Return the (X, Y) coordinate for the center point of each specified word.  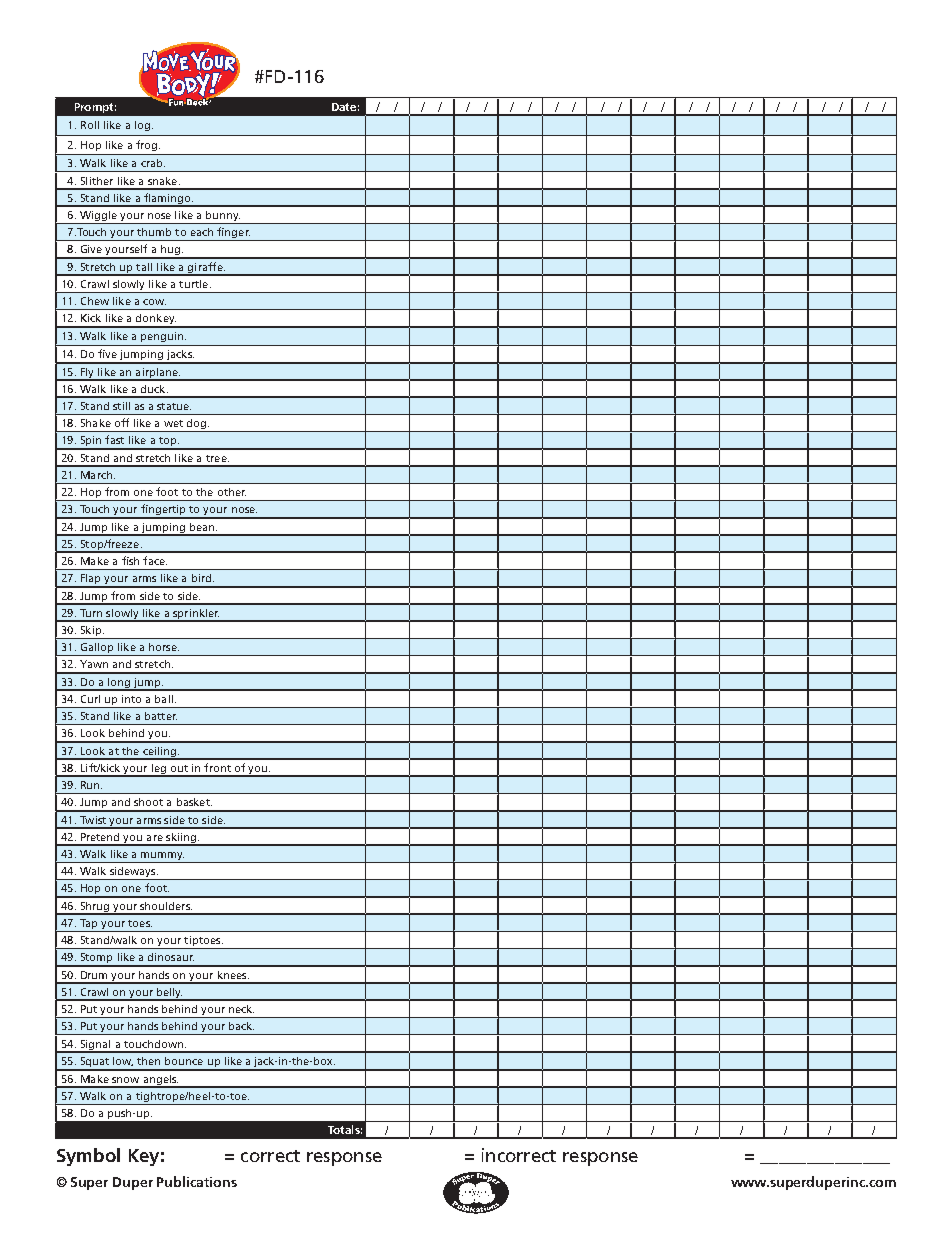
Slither (97, 181)
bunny (222, 217)
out (179, 768)
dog (197, 425)
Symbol (88, 1157)
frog (148, 145)
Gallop (97, 649)
